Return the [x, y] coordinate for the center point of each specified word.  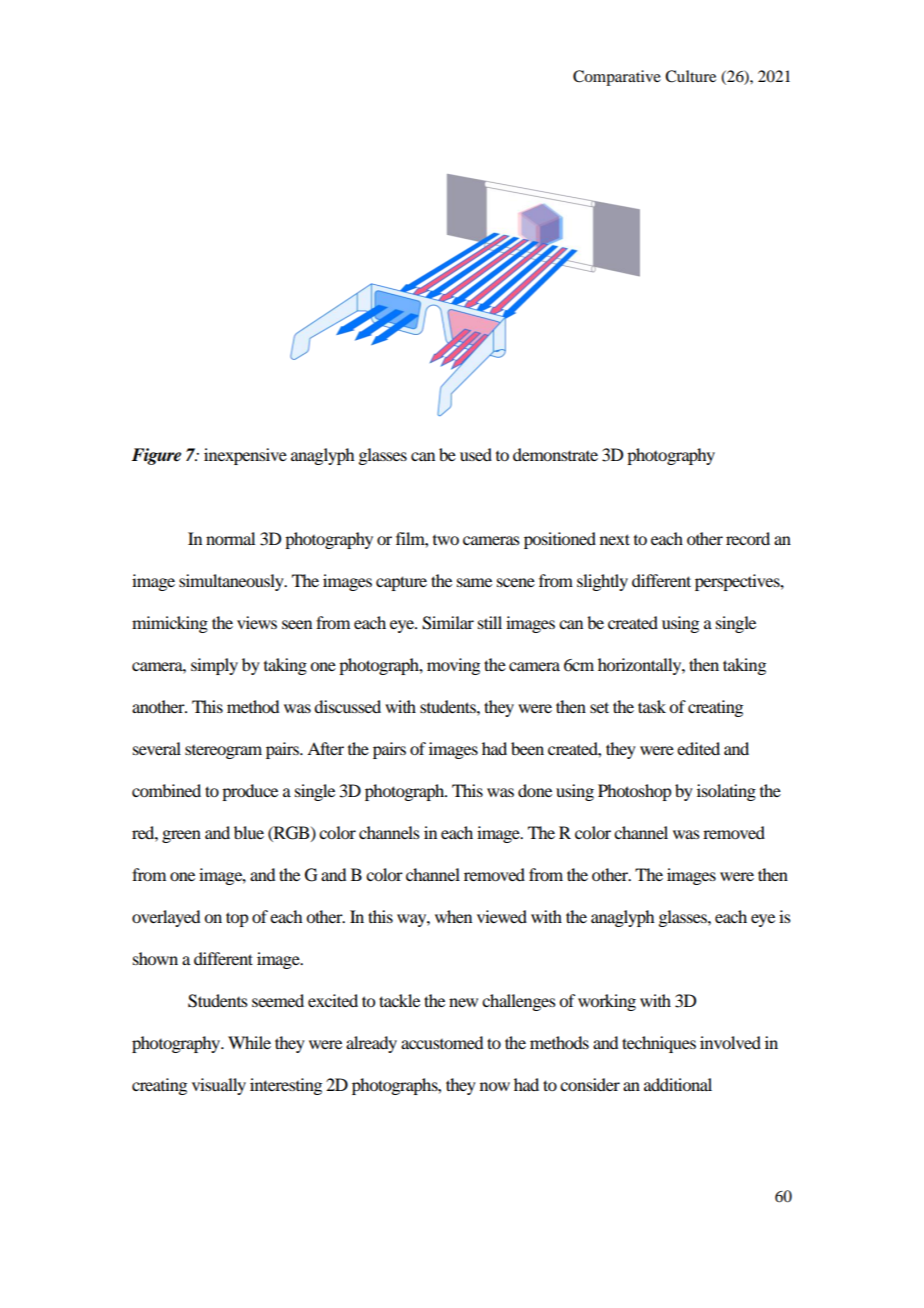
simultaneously [232, 582]
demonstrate [555, 454]
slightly [602, 582]
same [474, 582]
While [249, 1042]
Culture [690, 76]
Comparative [617, 78]
